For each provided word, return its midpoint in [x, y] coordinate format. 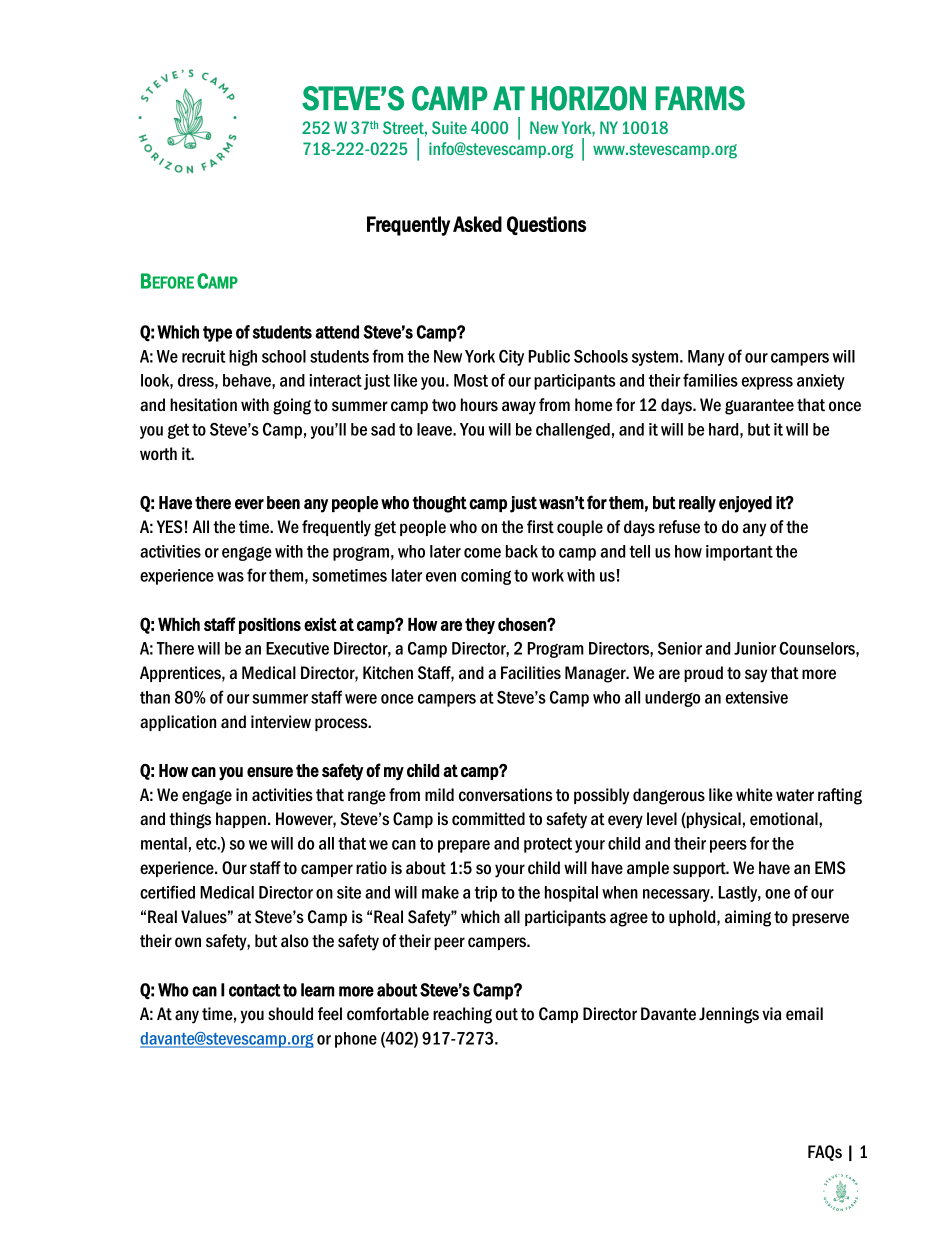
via [771, 1014]
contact [254, 990]
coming [486, 577]
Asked [477, 224]
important [739, 553]
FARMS [700, 98]
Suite [449, 127]
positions [270, 626]
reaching [462, 1015]
